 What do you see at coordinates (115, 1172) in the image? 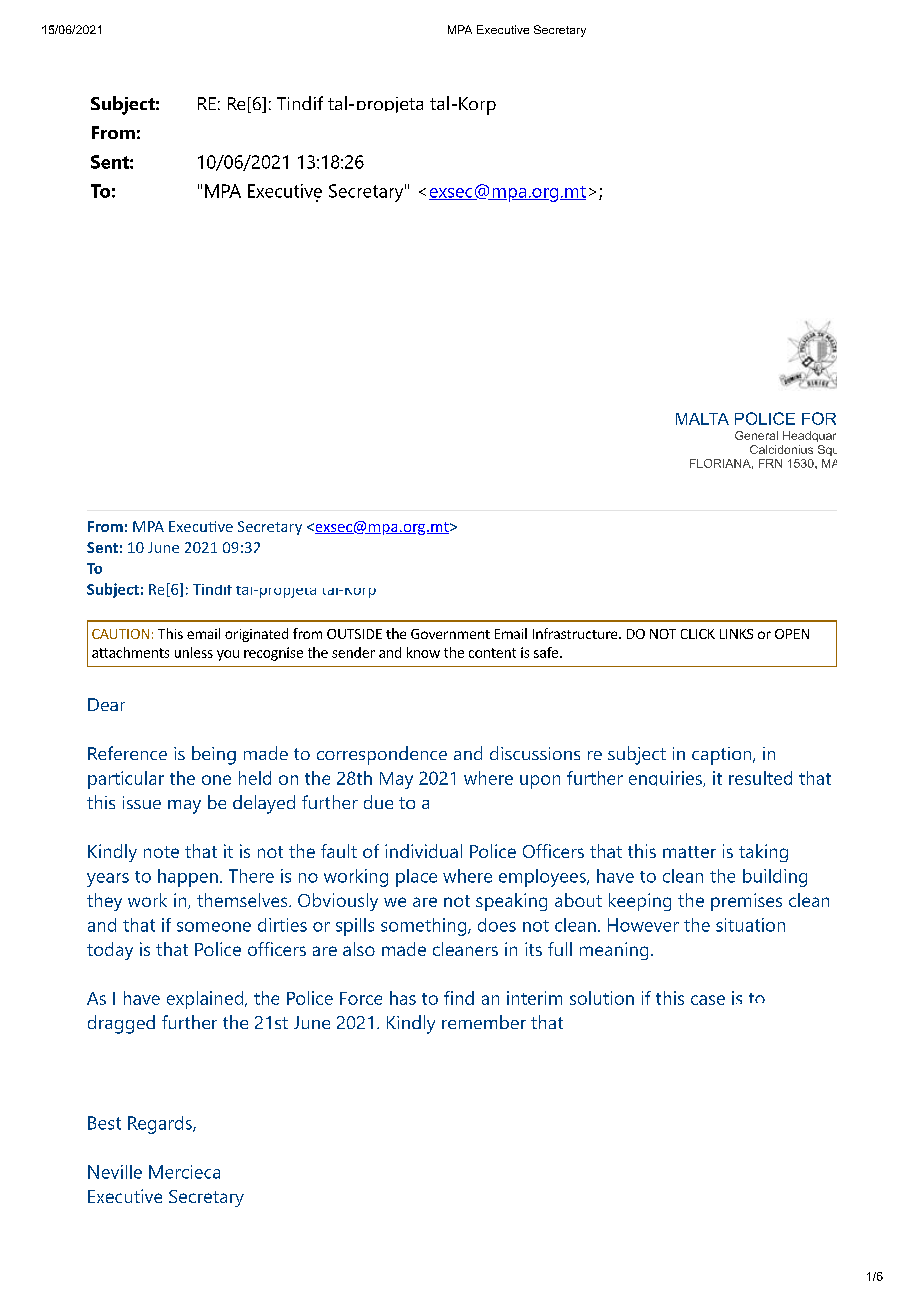
I see `Neville` at bounding box center [115, 1172].
